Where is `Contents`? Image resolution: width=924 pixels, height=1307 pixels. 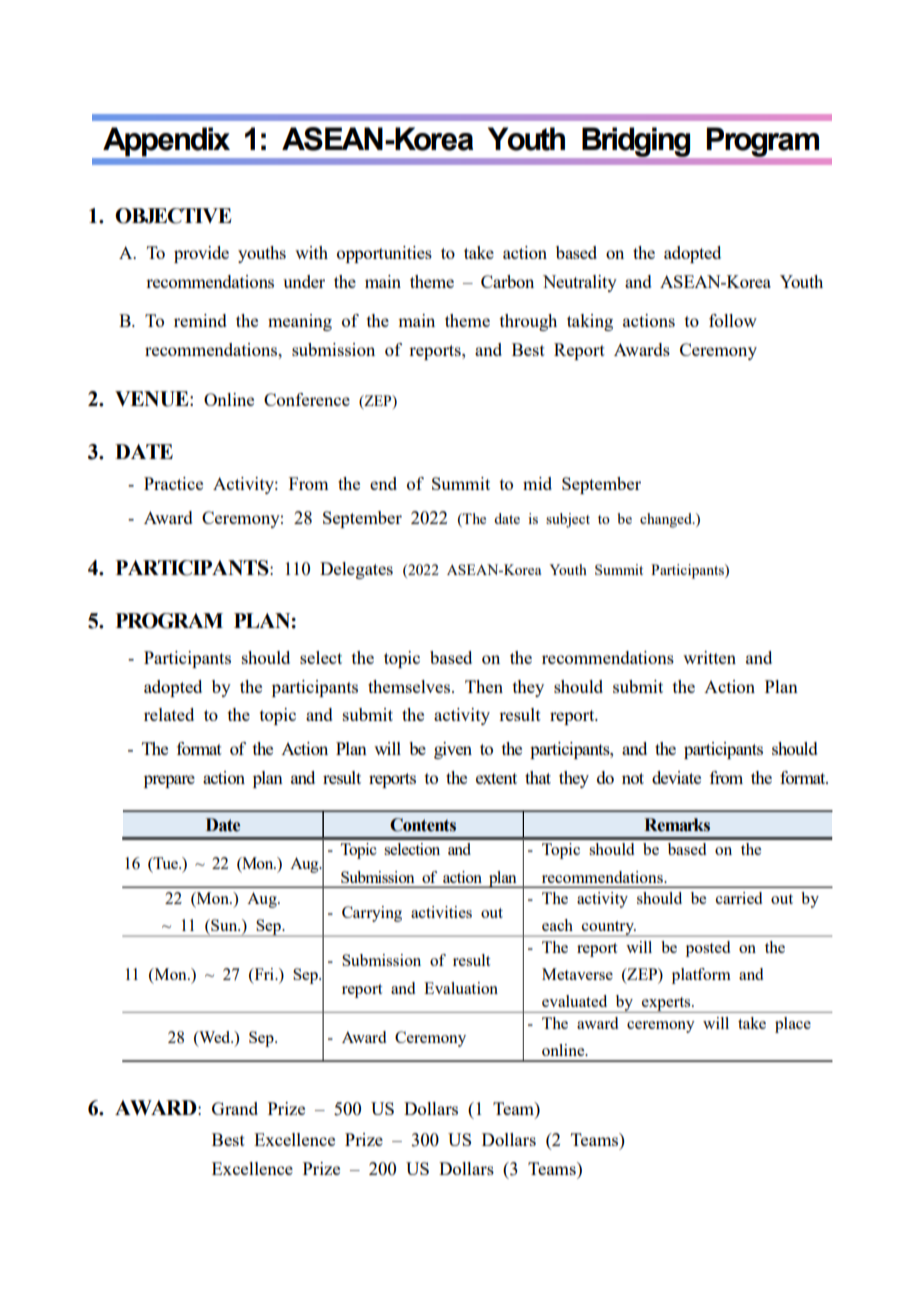
Contents is located at coordinates (423, 825).
